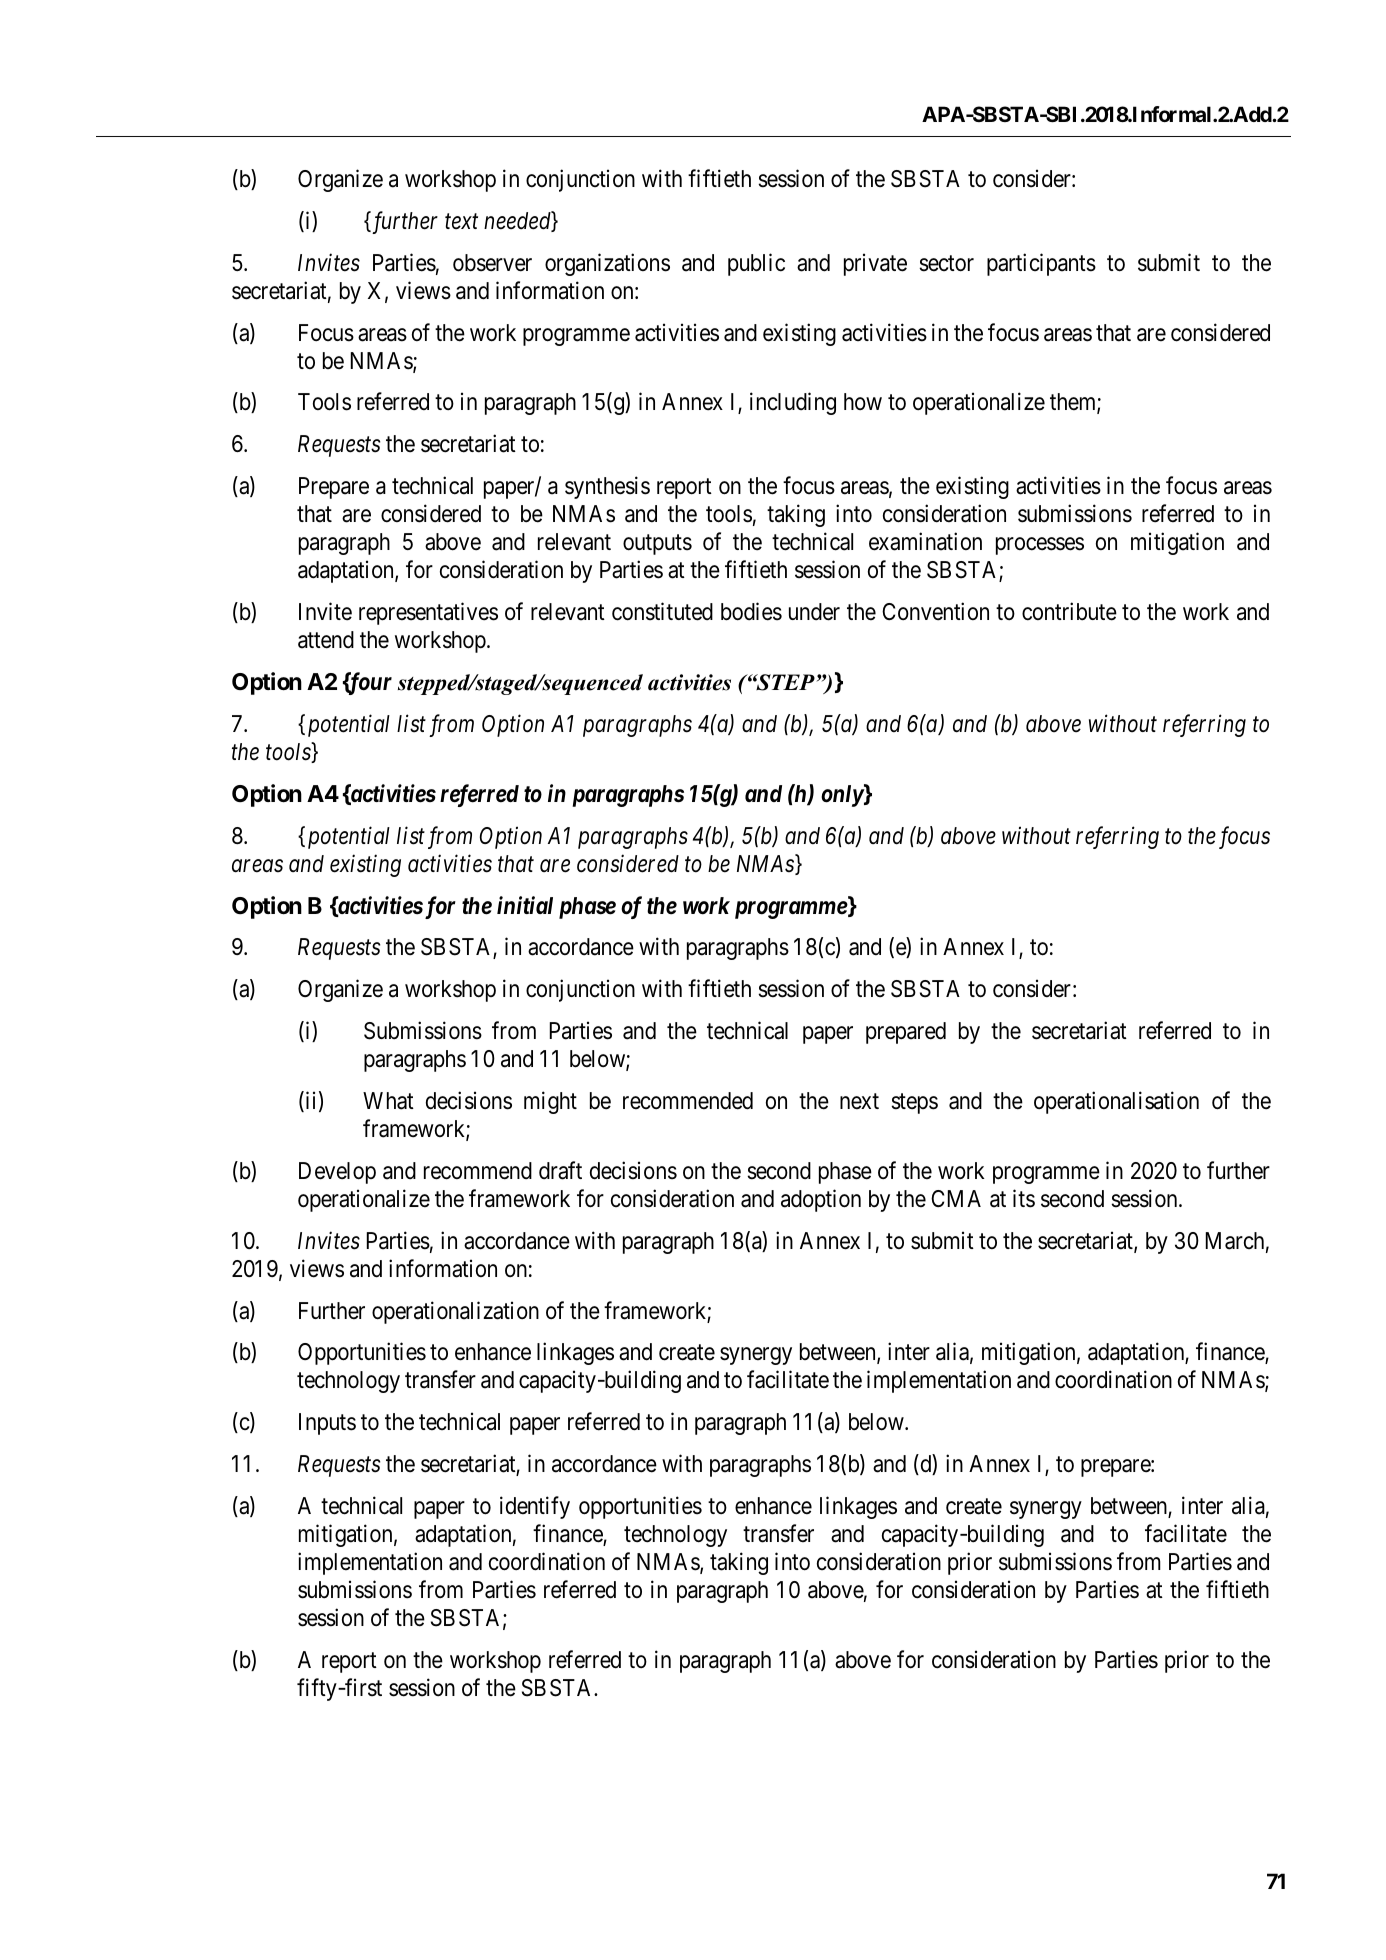  What do you see at coordinates (859, 1102) in the page?
I see `next` at bounding box center [859, 1102].
